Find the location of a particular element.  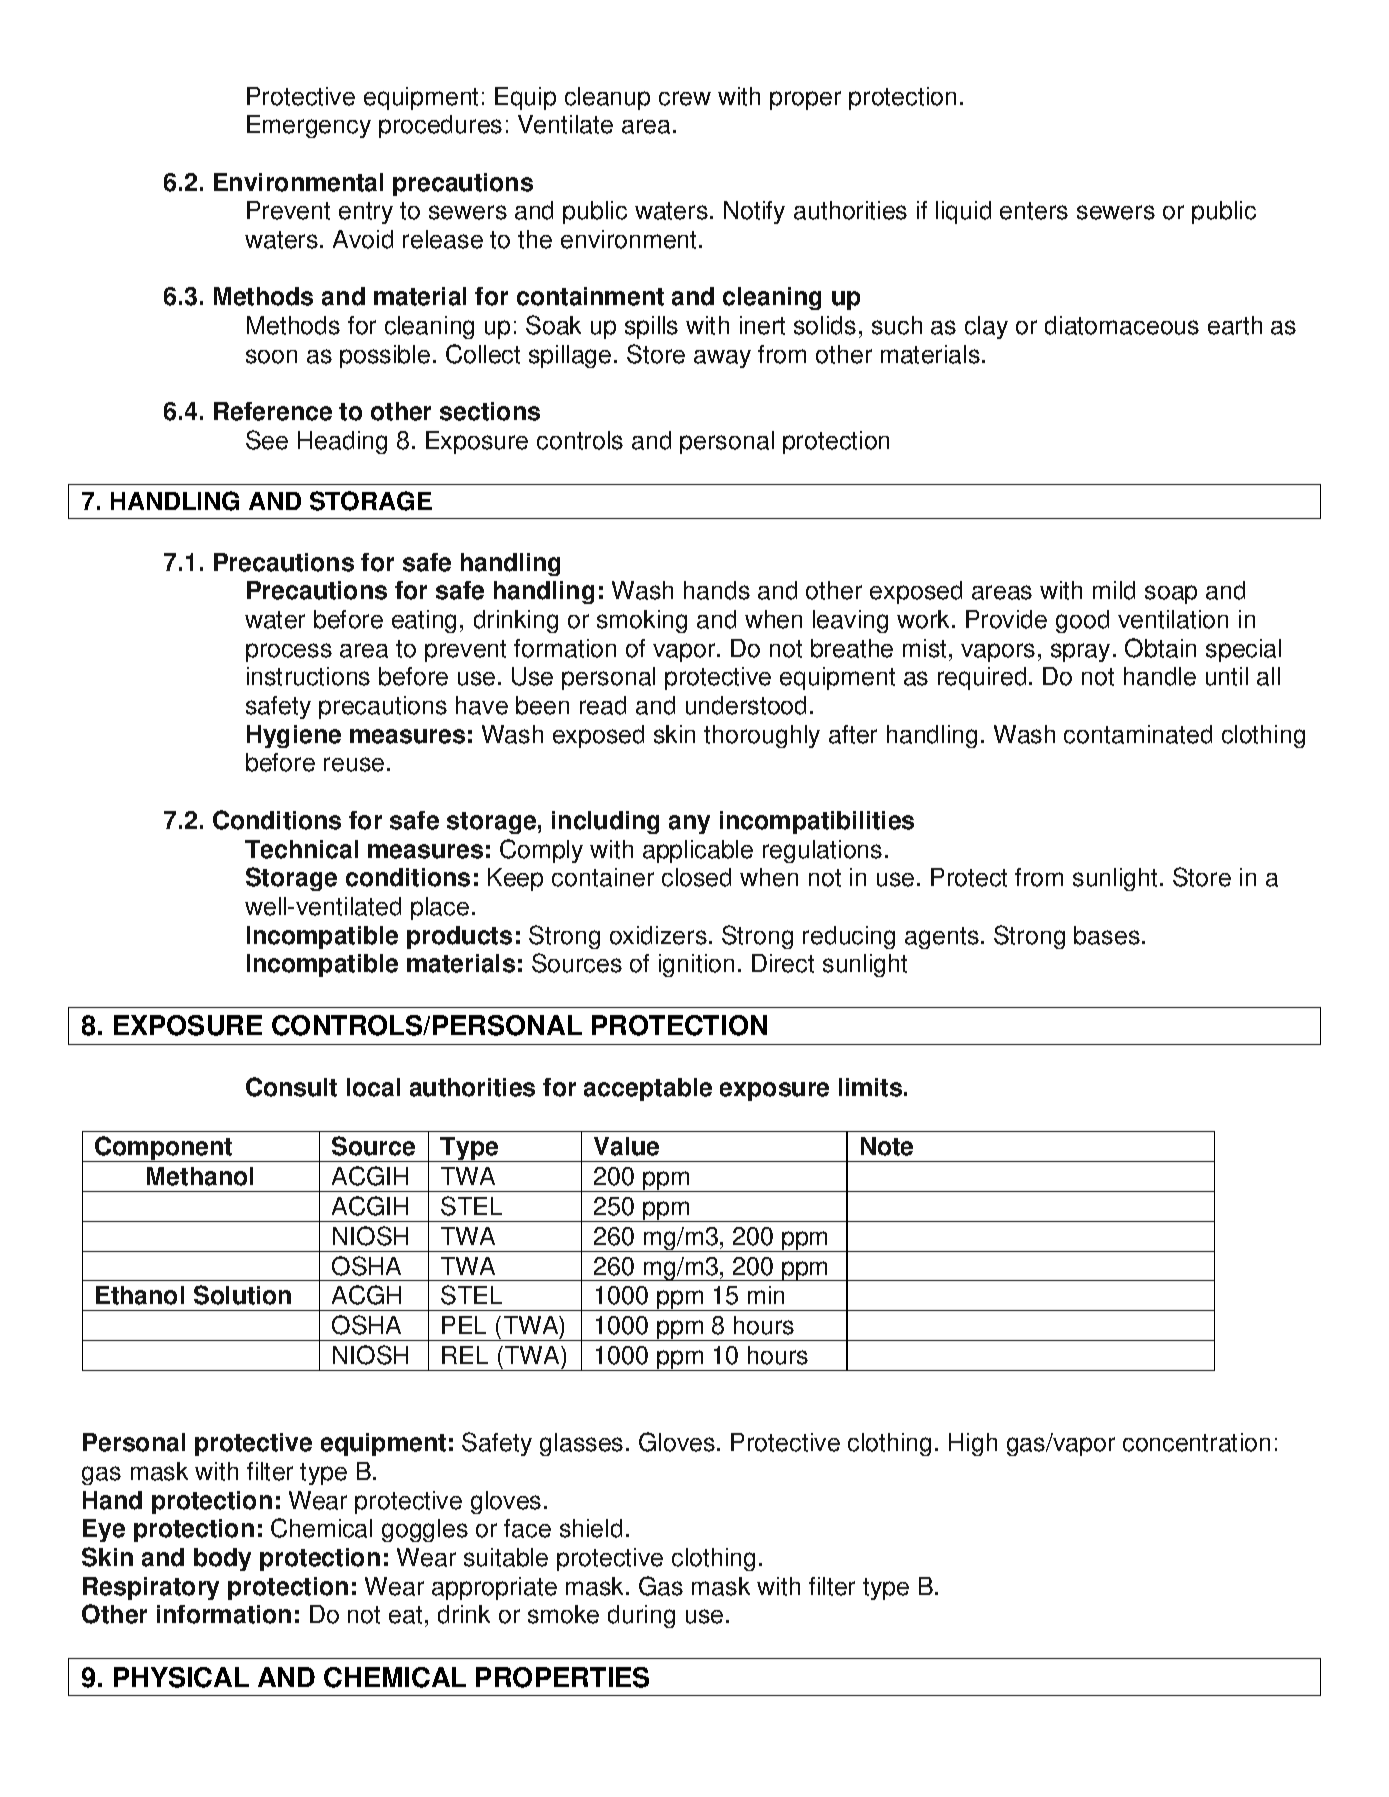

Value is located at coordinates (626, 1146).
